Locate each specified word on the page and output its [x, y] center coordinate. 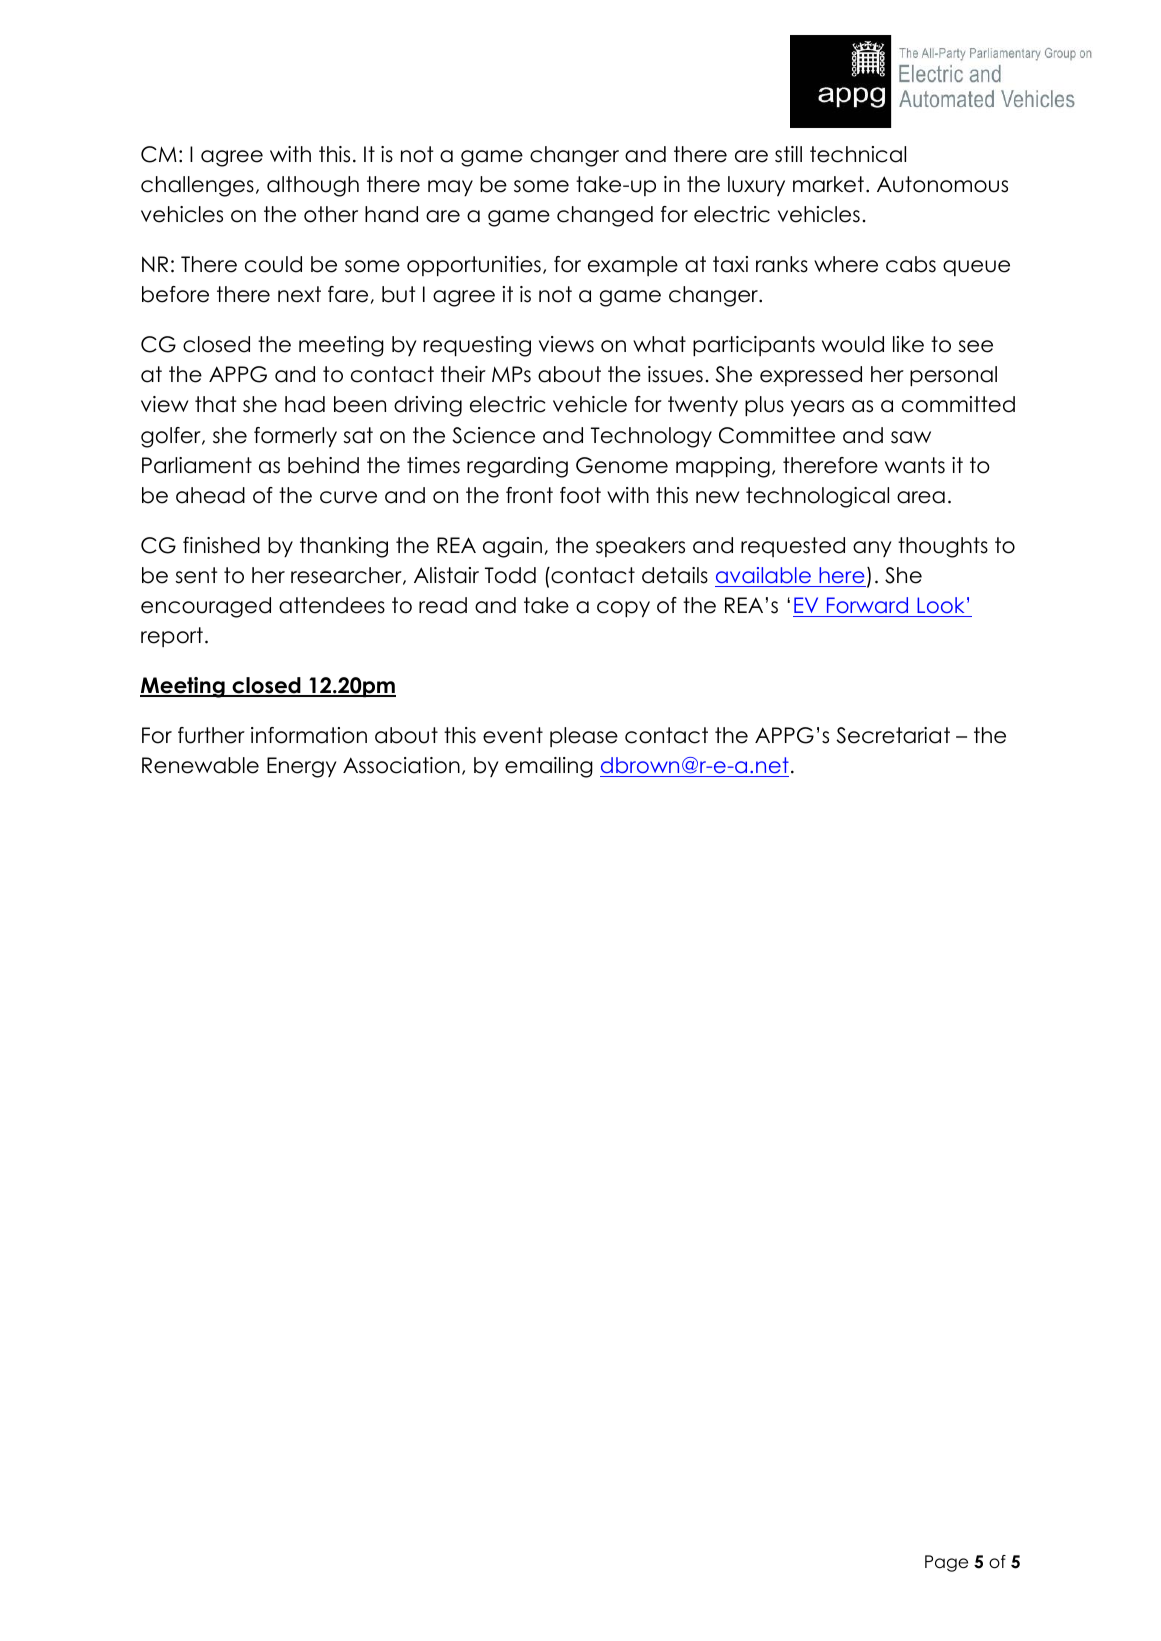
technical [858, 154]
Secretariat [893, 735]
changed [605, 216]
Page [946, 1563]
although [313, 186]
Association [401, 765]
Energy [301, 767]
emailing [549, 767]
